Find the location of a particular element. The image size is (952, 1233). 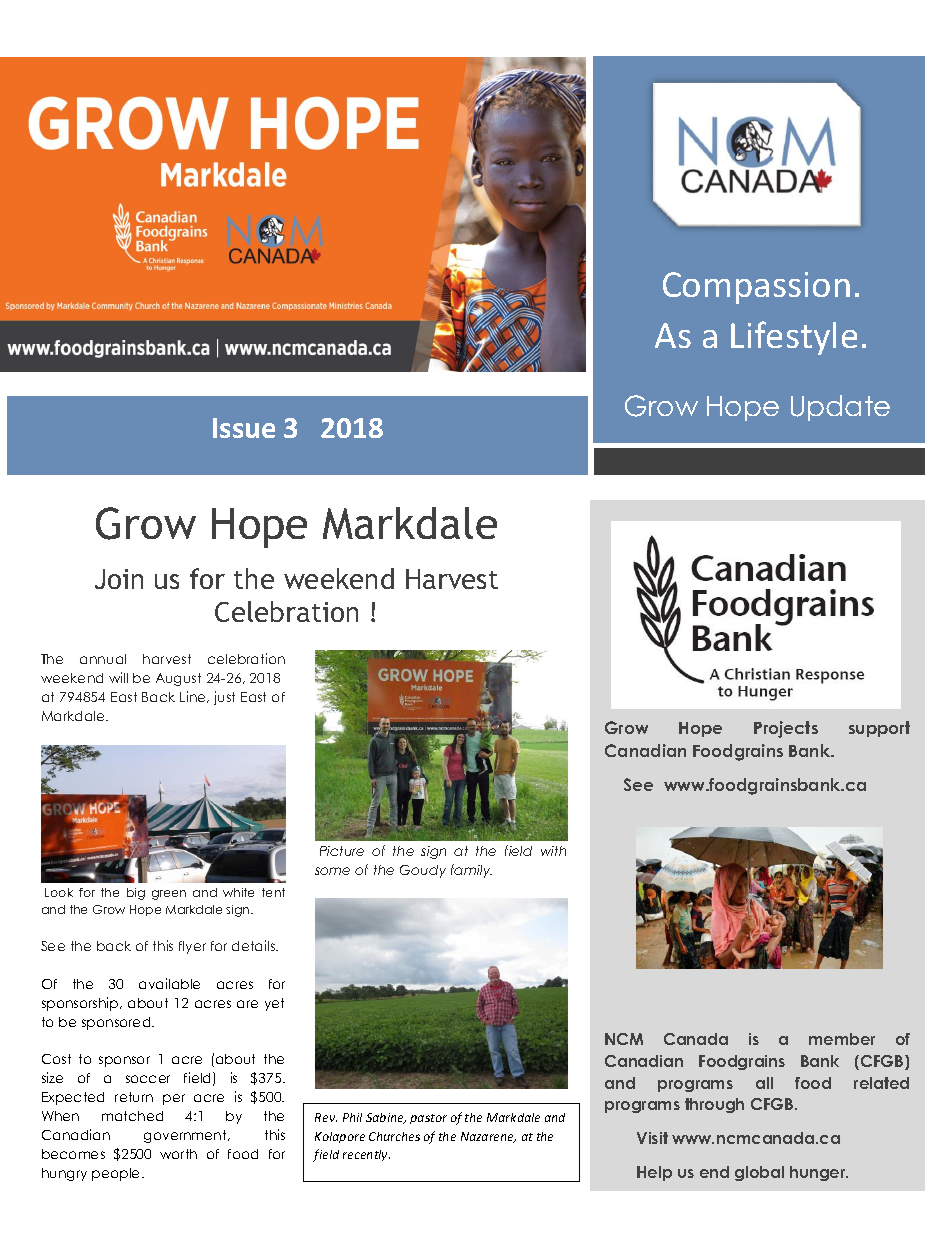

Lifestyle is located at coordinates (794, 338).
